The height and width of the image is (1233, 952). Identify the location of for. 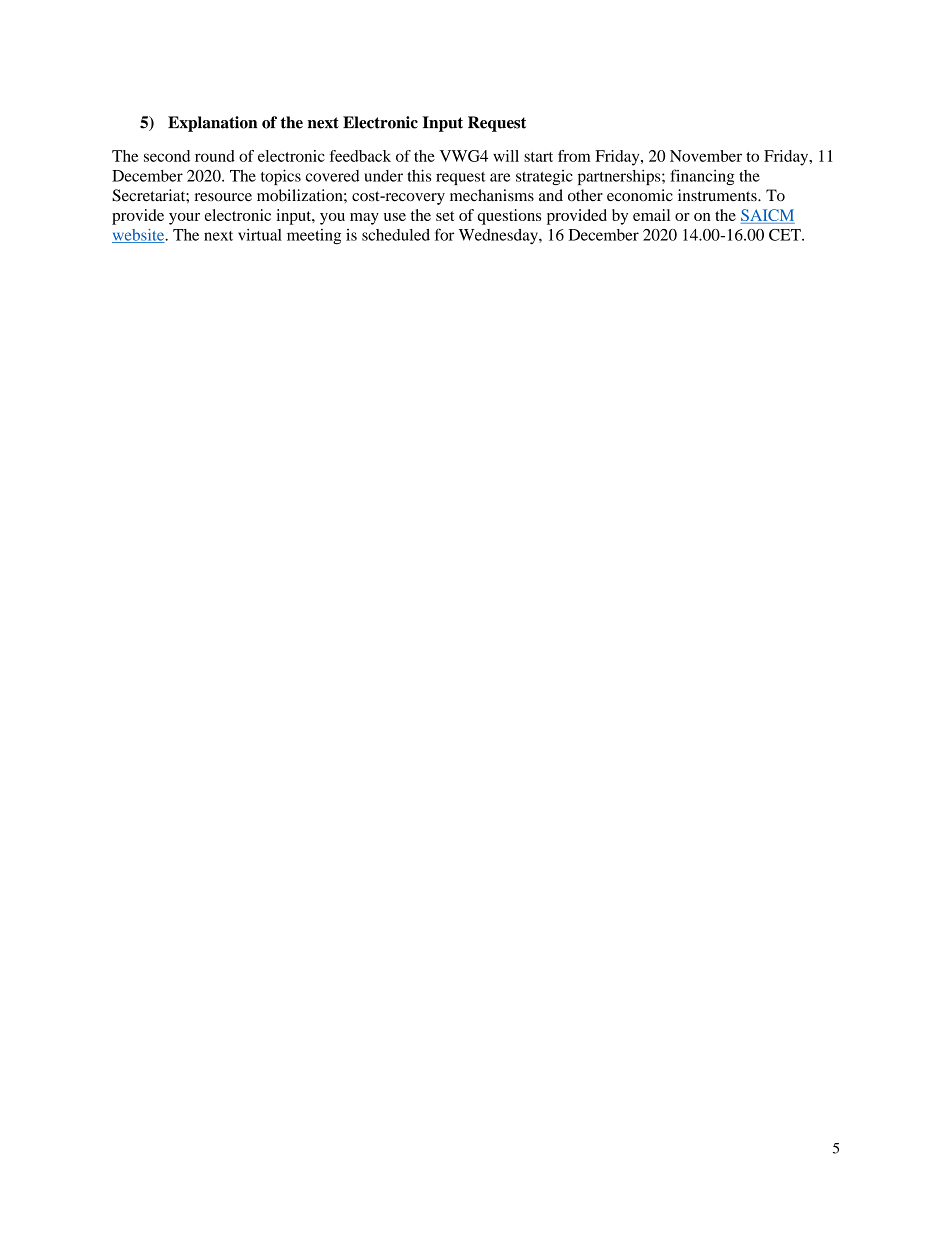
(444, 234).
